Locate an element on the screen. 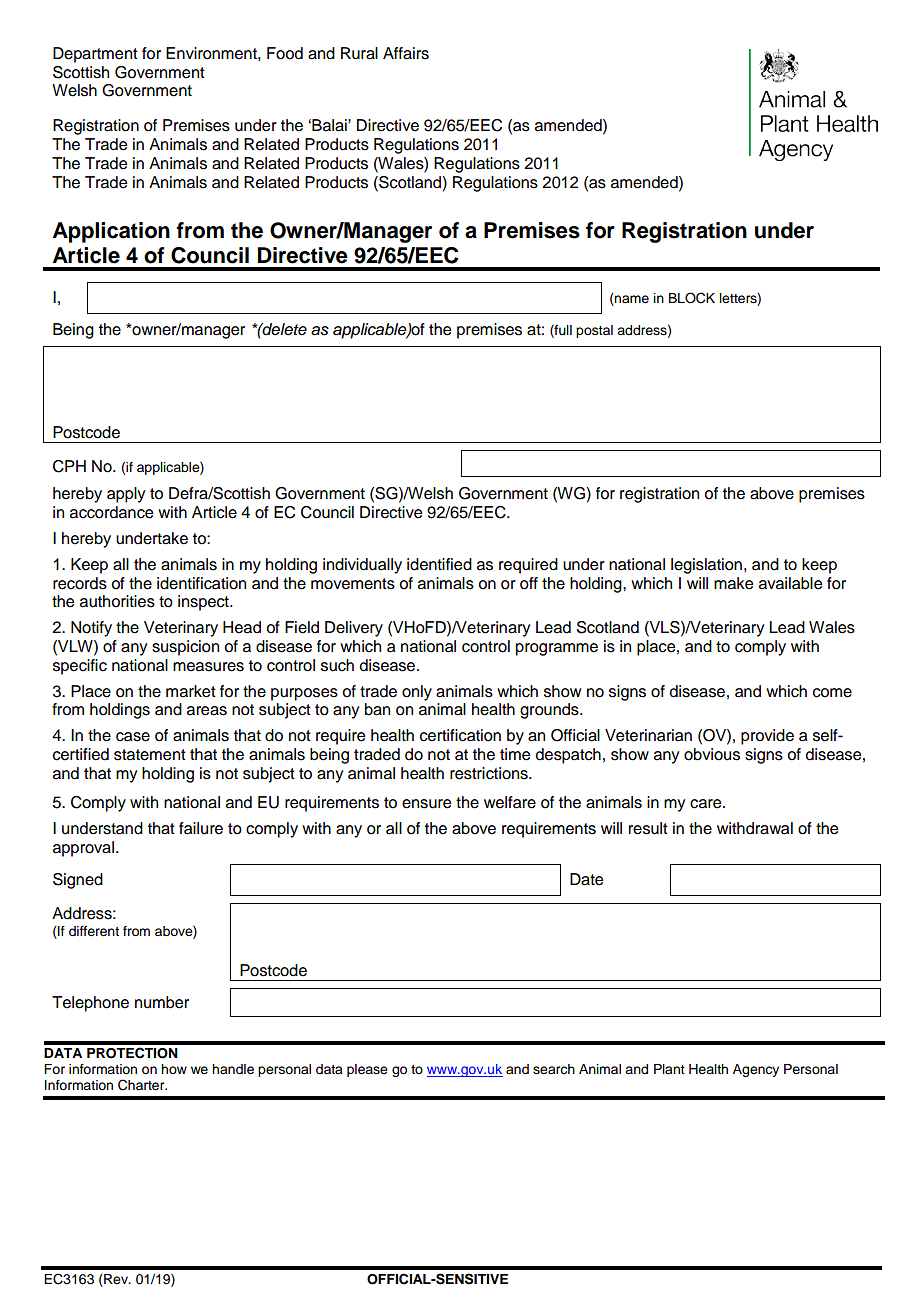 This screenshot has width=924, height=1308. Rev is located at coordinates (116, 1280).
